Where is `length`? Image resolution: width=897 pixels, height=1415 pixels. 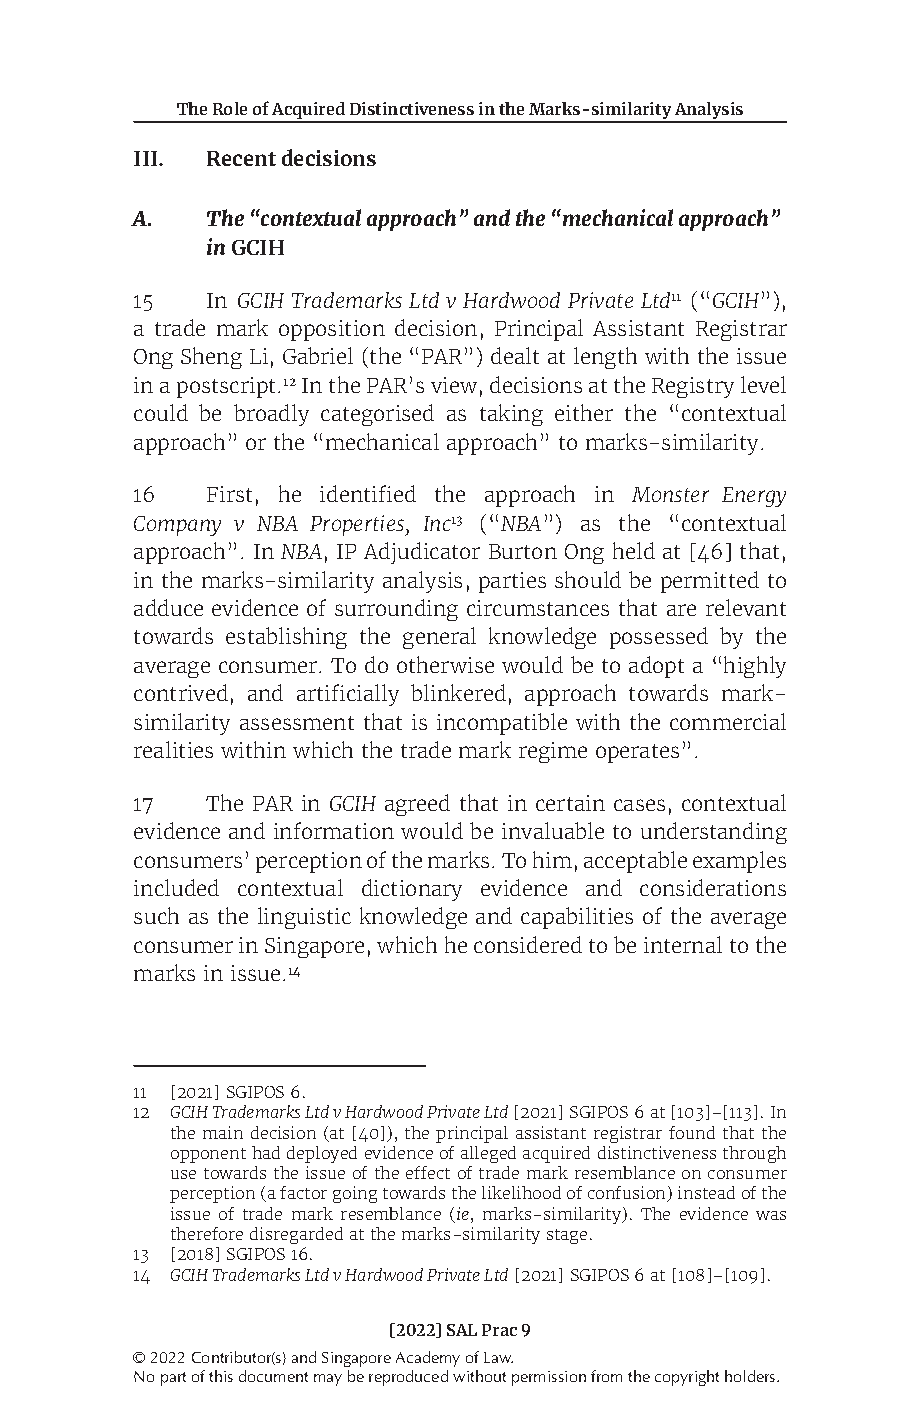 length is located at coordinates (605, 358).
